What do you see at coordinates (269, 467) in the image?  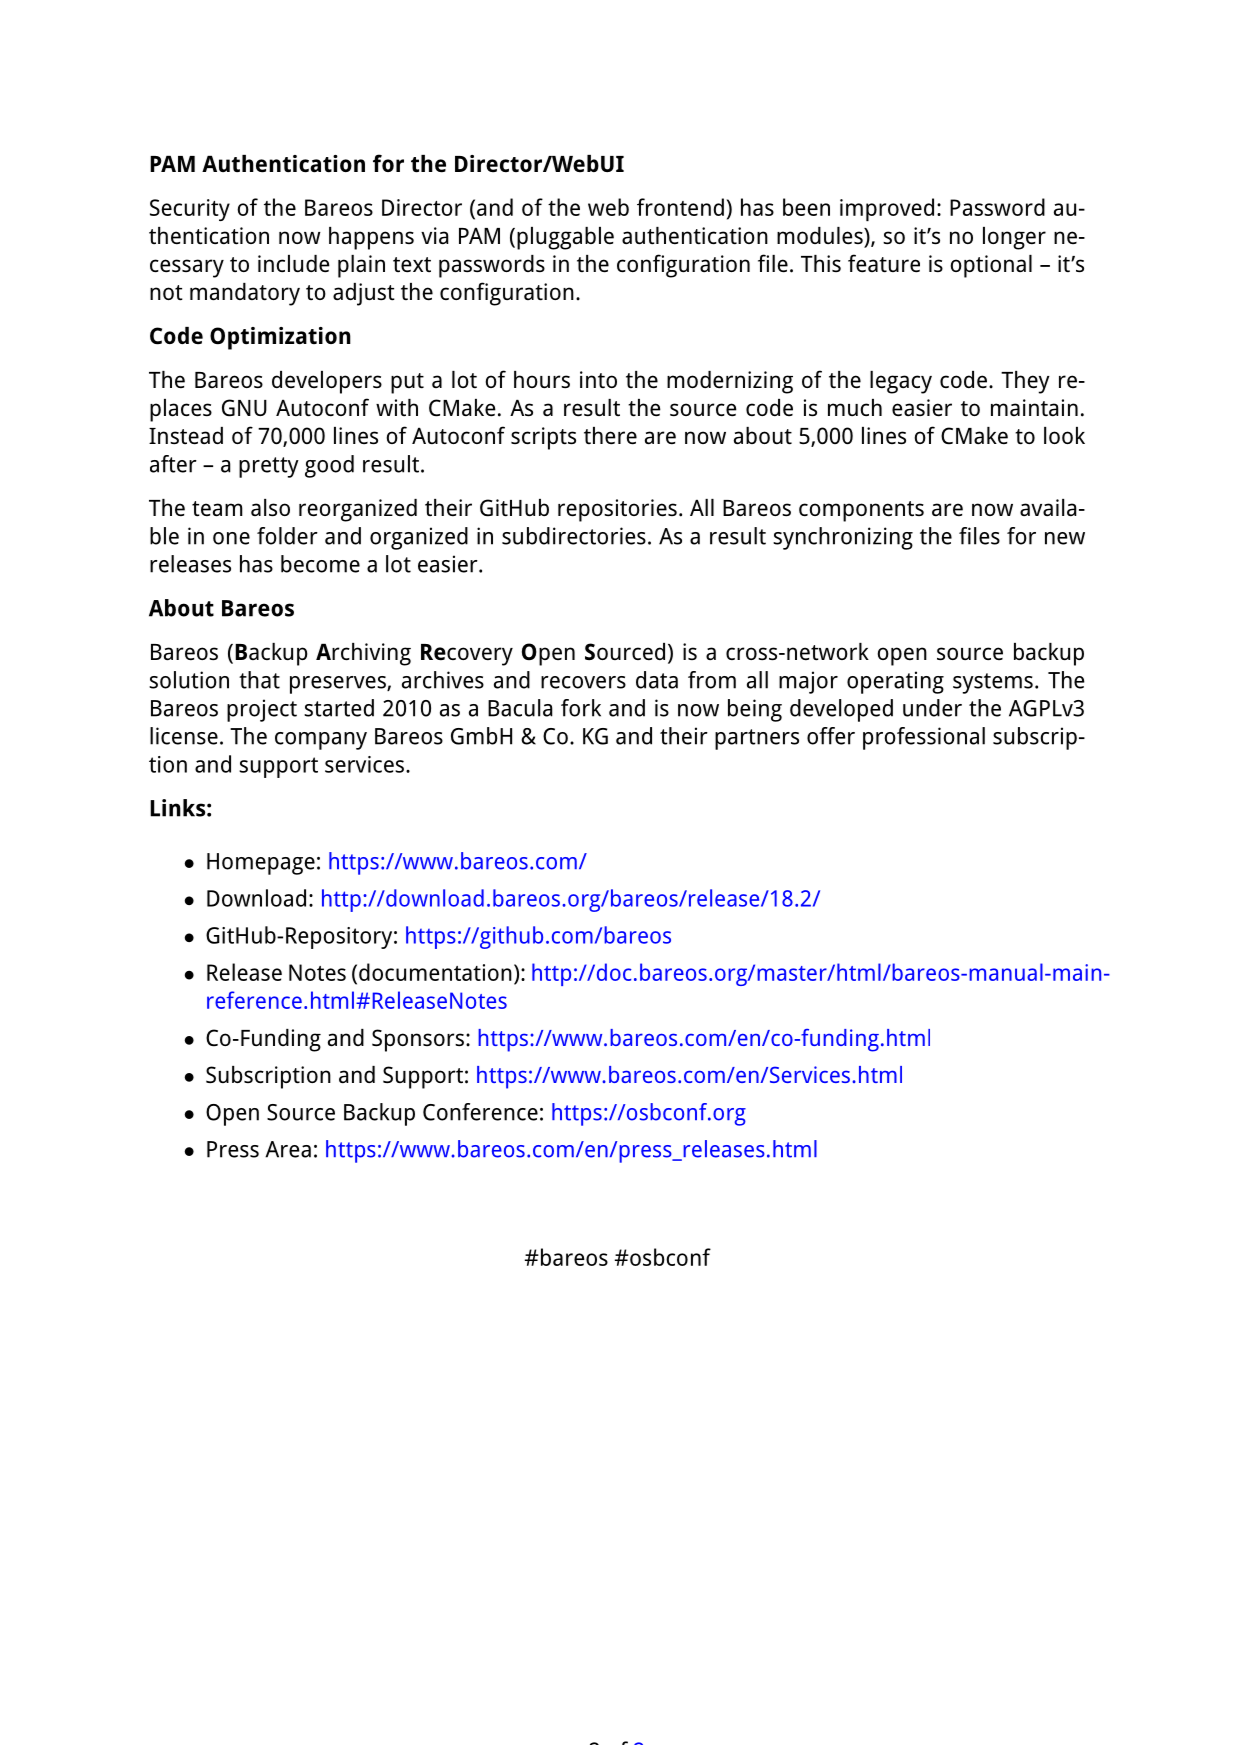 I see `pretty` at bounding box center [269, 467].
